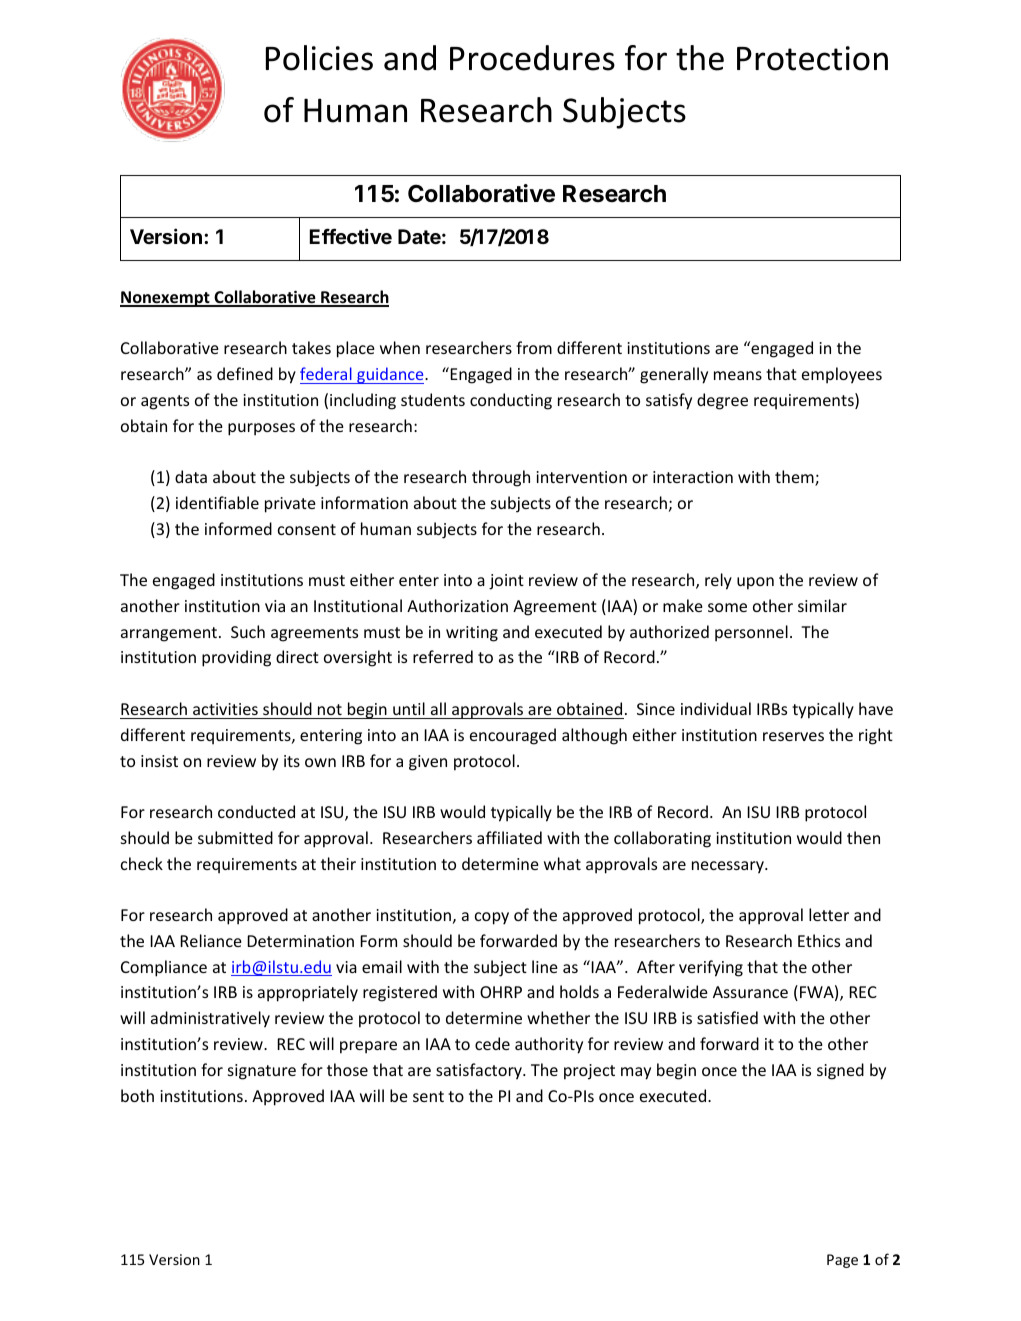  I want to click on Policies, so click(319, 58).
